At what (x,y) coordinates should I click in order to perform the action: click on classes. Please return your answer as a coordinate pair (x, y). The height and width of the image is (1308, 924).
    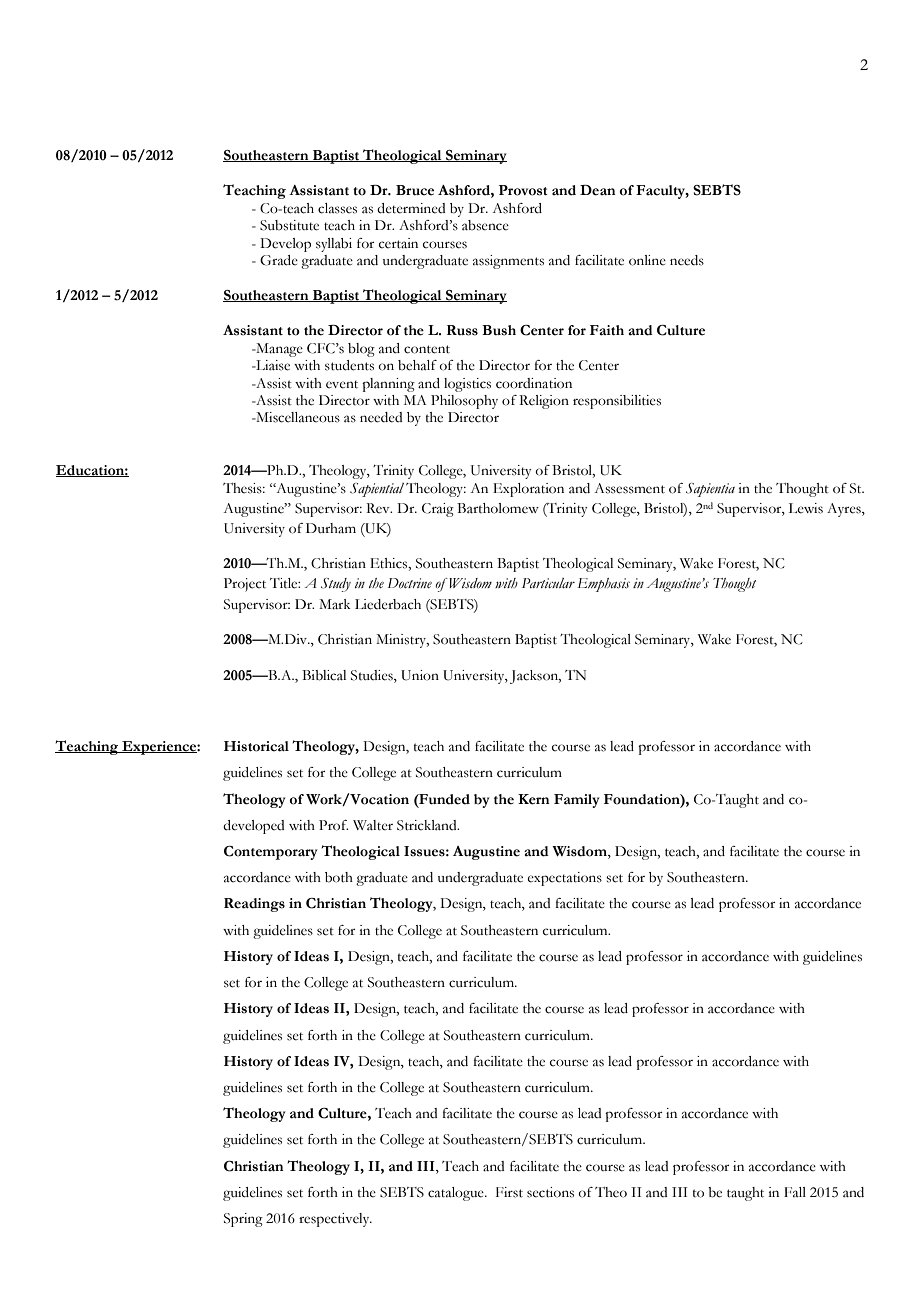
    Looking at the image, I should click on (337, 208).
